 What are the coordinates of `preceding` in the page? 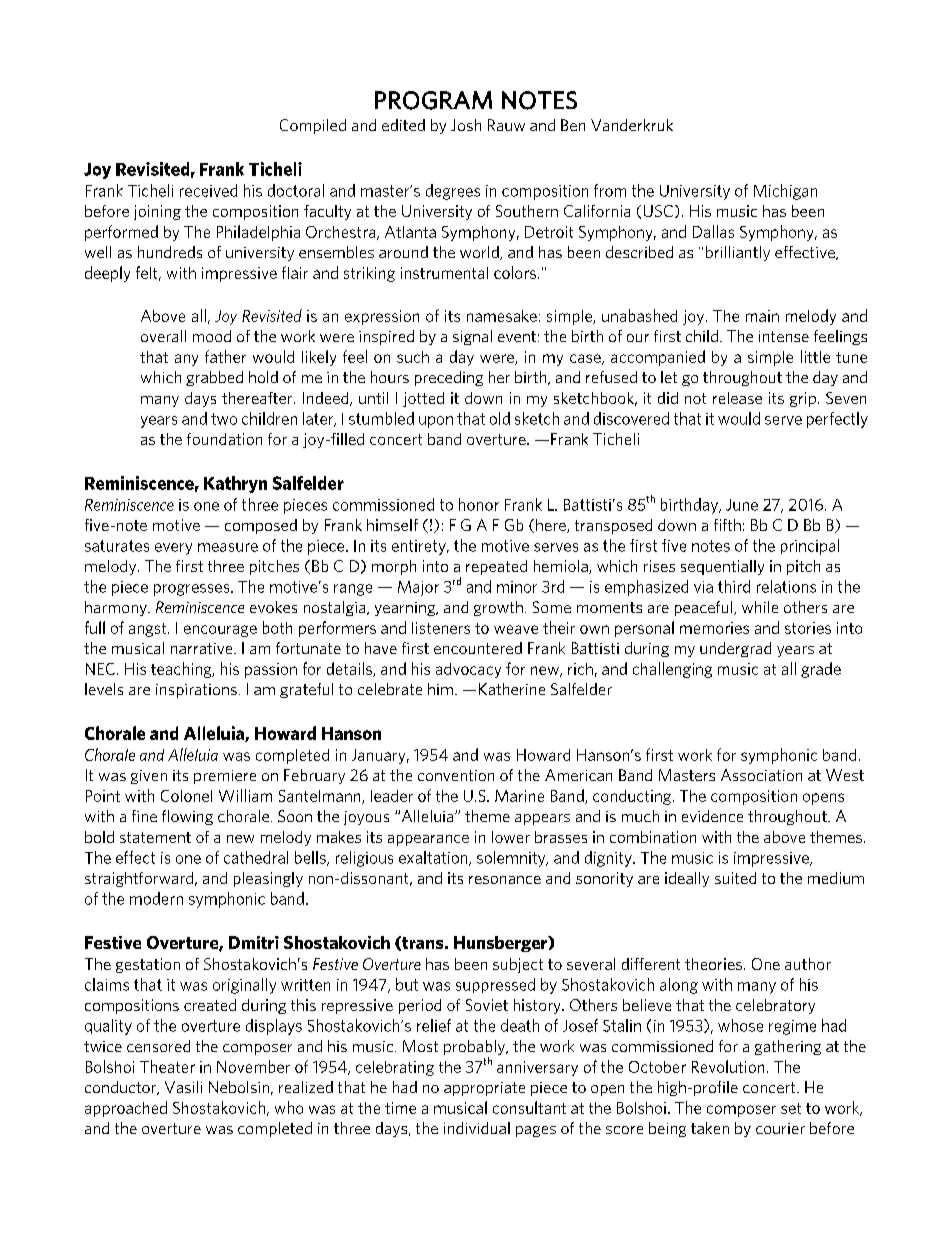 It's located at (449, 378).
